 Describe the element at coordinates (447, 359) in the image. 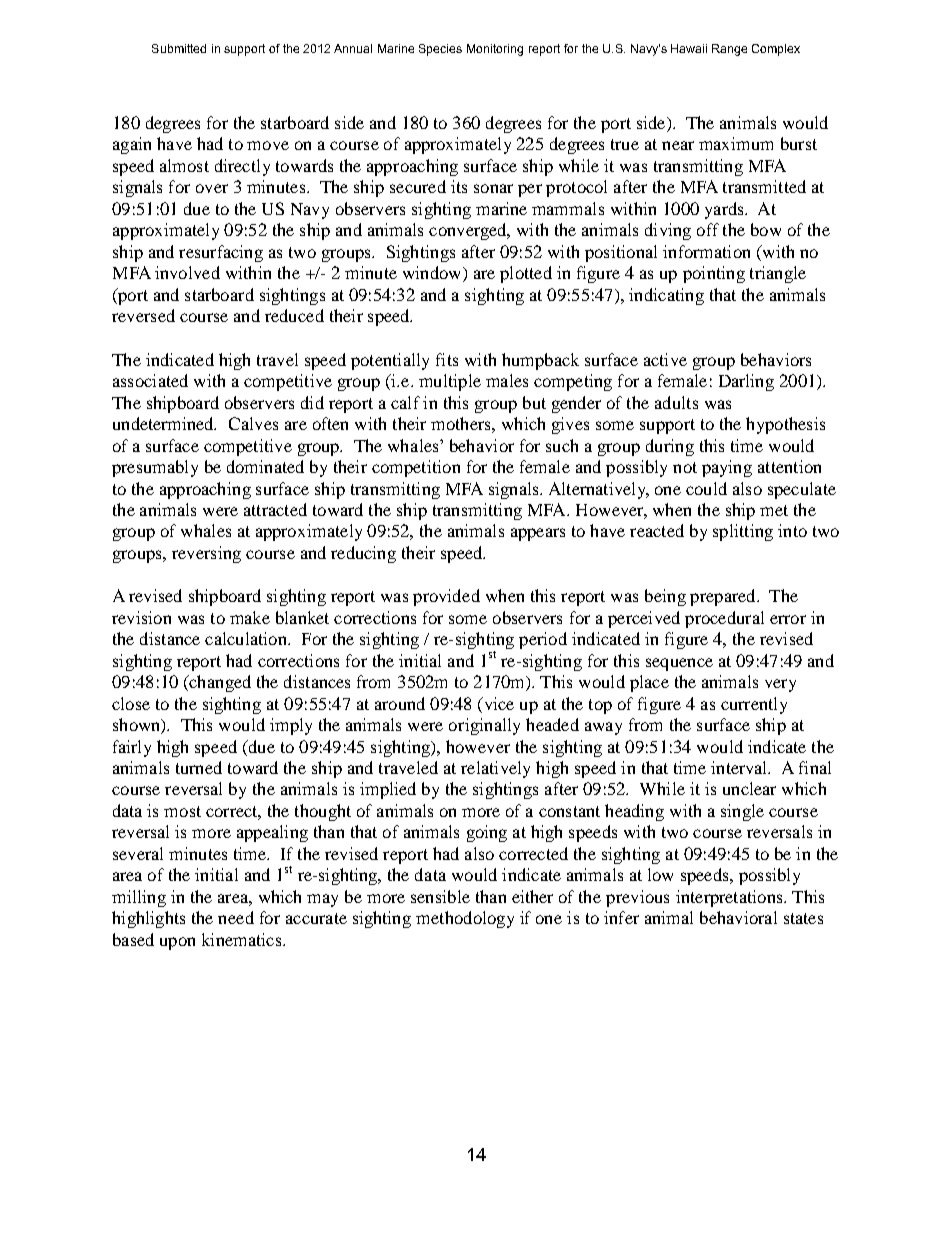

I see `fits` at that location.
